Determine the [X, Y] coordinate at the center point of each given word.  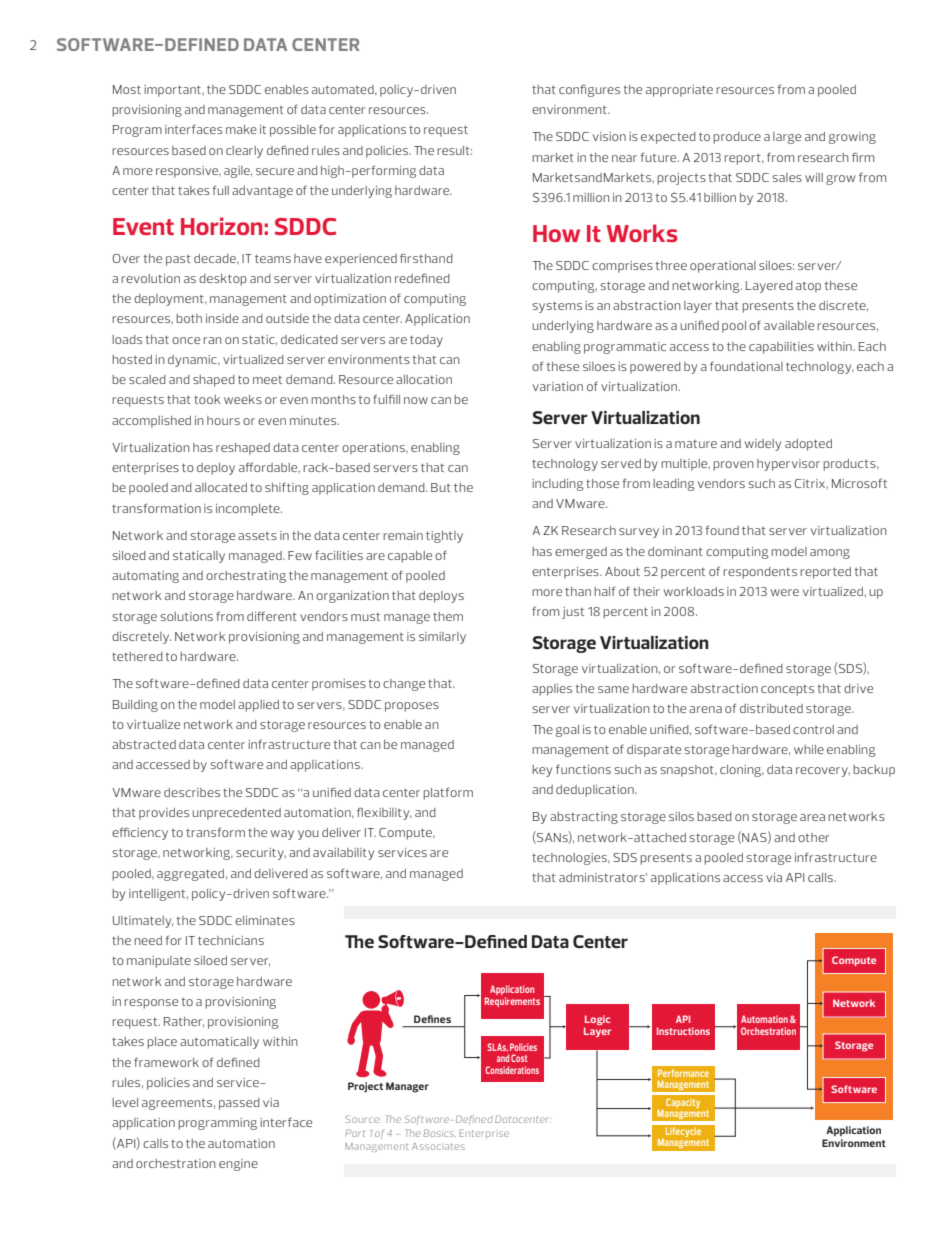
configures [589, 90]
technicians [231, 940]
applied [258, 706]
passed [239, 1104]
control [813, 729]
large [787, 138]
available [789, 325]
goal [567, 731]
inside [222, 318]
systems [557, 307]
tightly [444, 537]
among [830, 554]
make [241, 129]
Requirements [512, 1002]
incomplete [249, 510]
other [814, 837]
